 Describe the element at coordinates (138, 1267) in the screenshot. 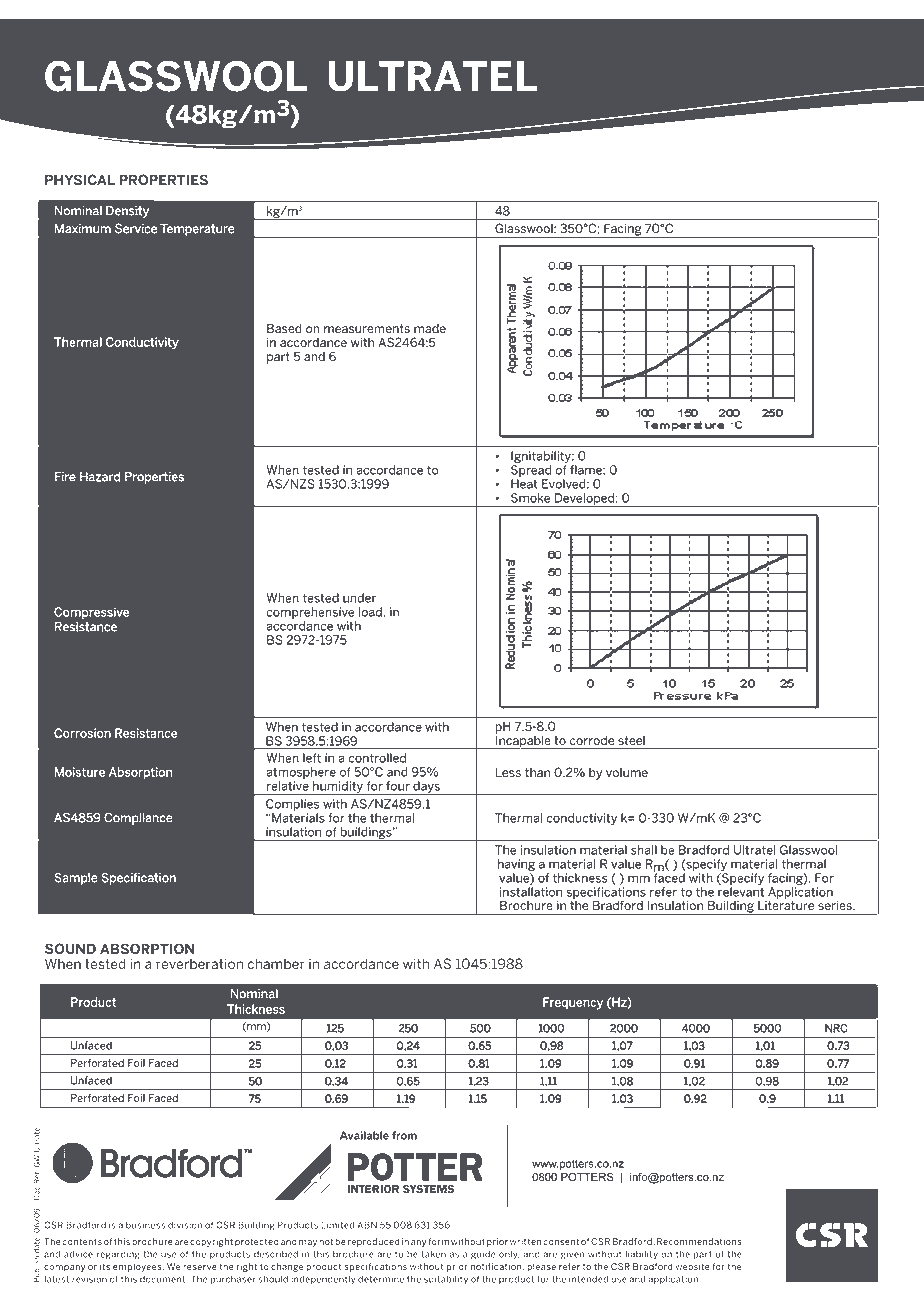

I see `employees` at that location.
